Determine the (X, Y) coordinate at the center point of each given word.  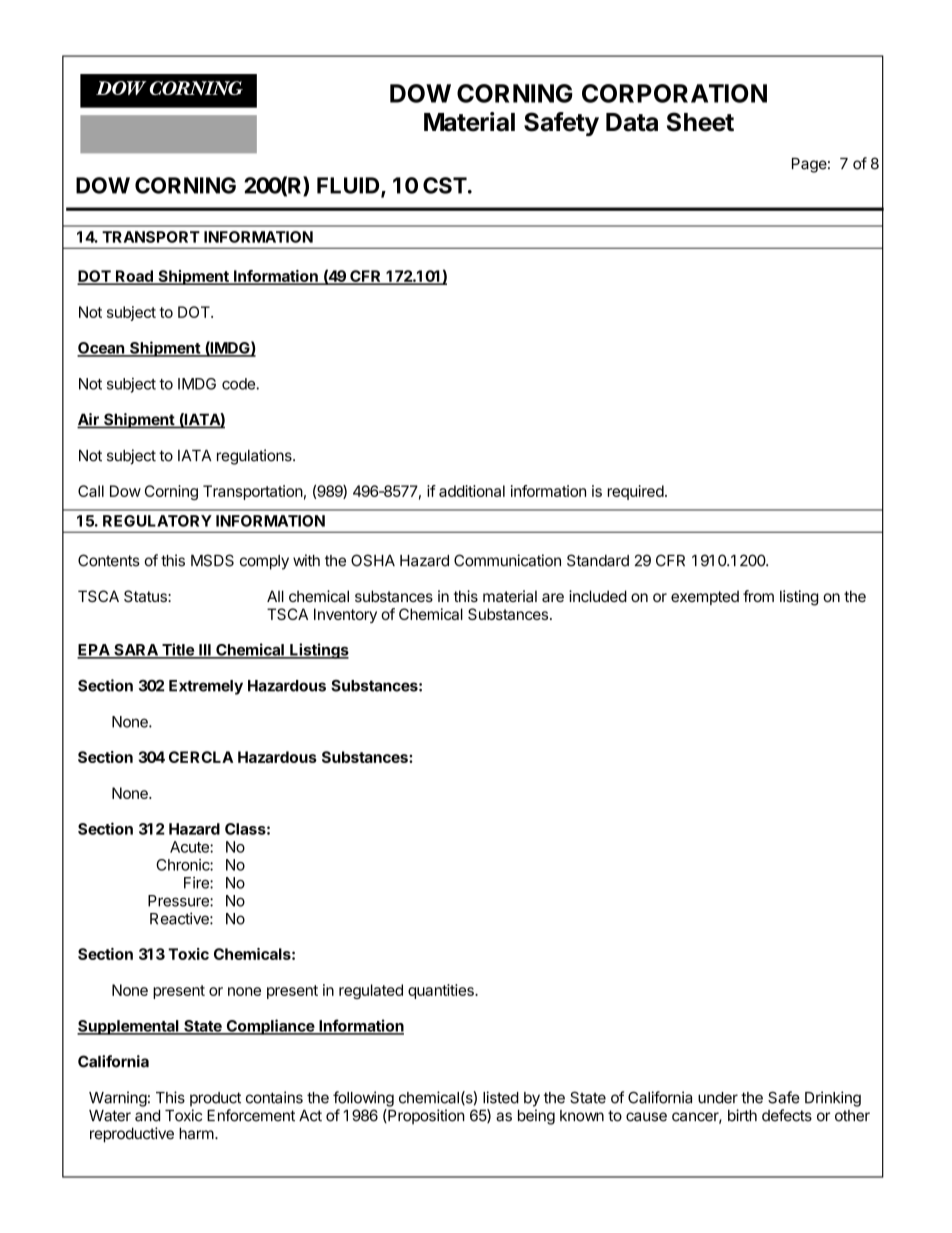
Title (178, 650)
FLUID (349, 186)
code (239, 384)
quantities (442, 991)
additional (472, 491)
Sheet (700, 122)
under (718, 1098)
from (758, 596)
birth (742, 1115)
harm (196, 1133)
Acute (190, 847)
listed (501, 1097)
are (553, 597)
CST (445, 185)
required (636, 492)
